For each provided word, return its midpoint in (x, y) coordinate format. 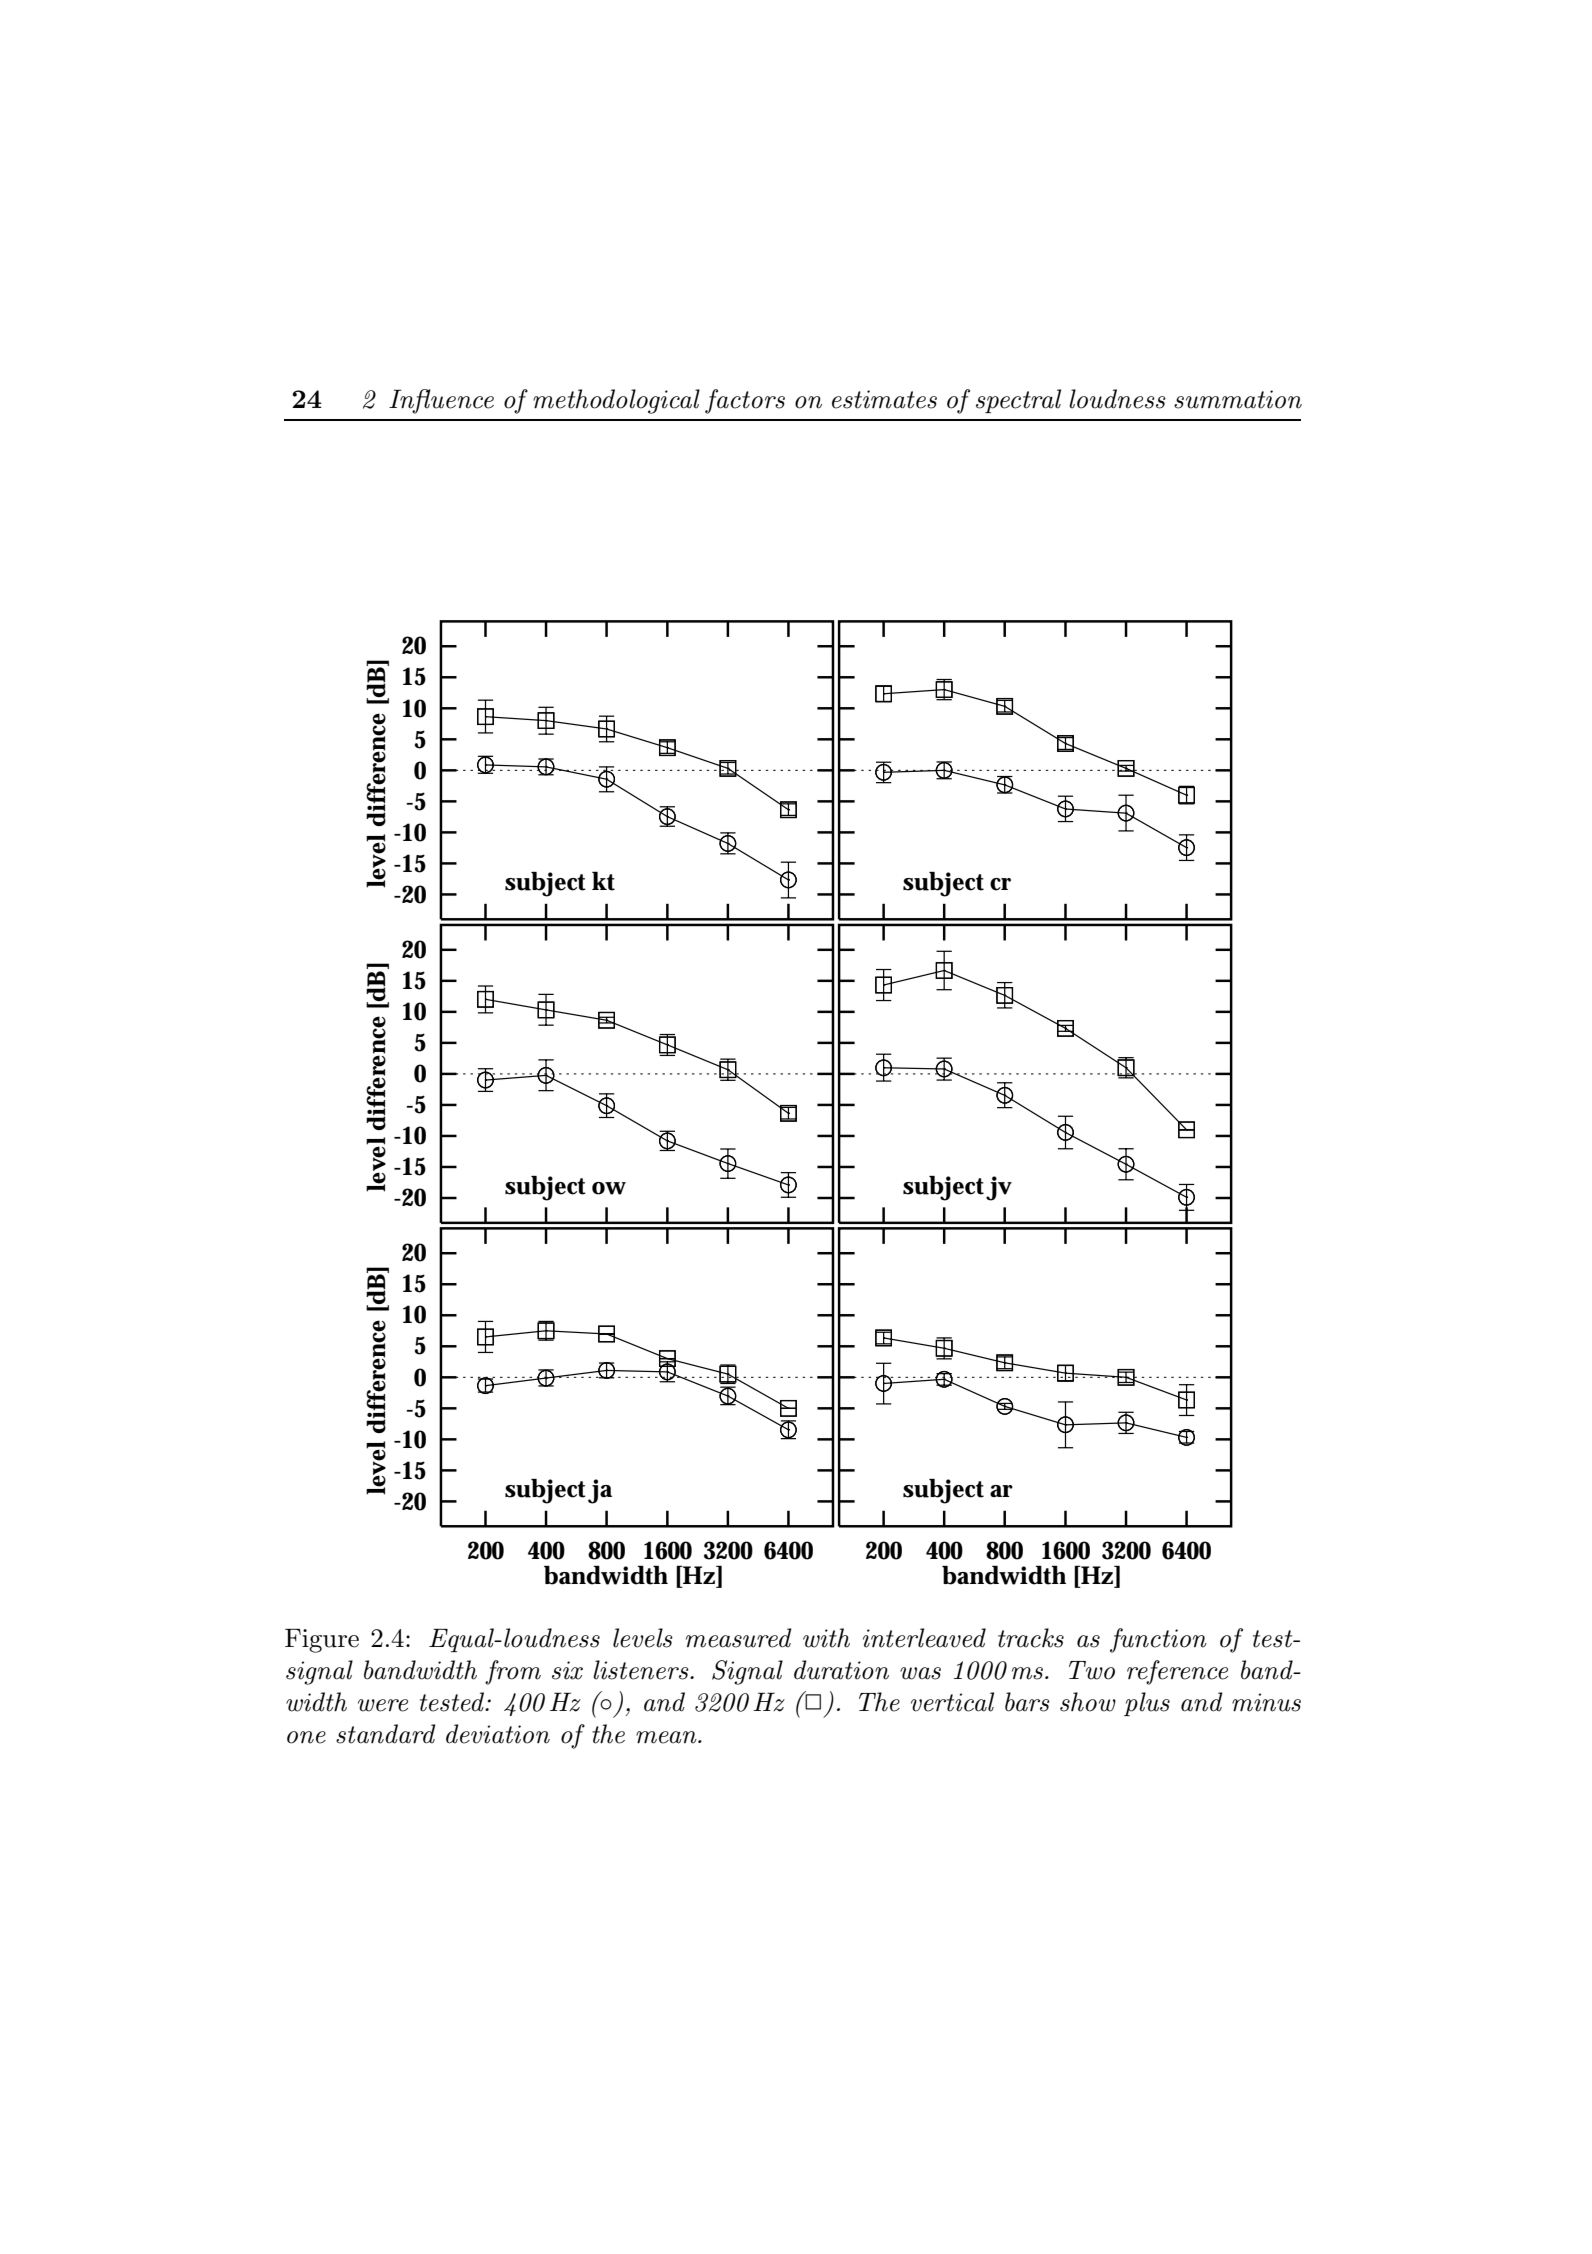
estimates (884, 399)
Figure (322, 1641)
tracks (1031, 1638)
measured (739, 1638)
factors (745, 401)
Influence (441, 401)
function (1158, 1640)
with (826, 1638)
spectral (1018, 401)
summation (1238, 399)
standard (386, 1734)
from (513, 1672)
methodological (616, 401)
